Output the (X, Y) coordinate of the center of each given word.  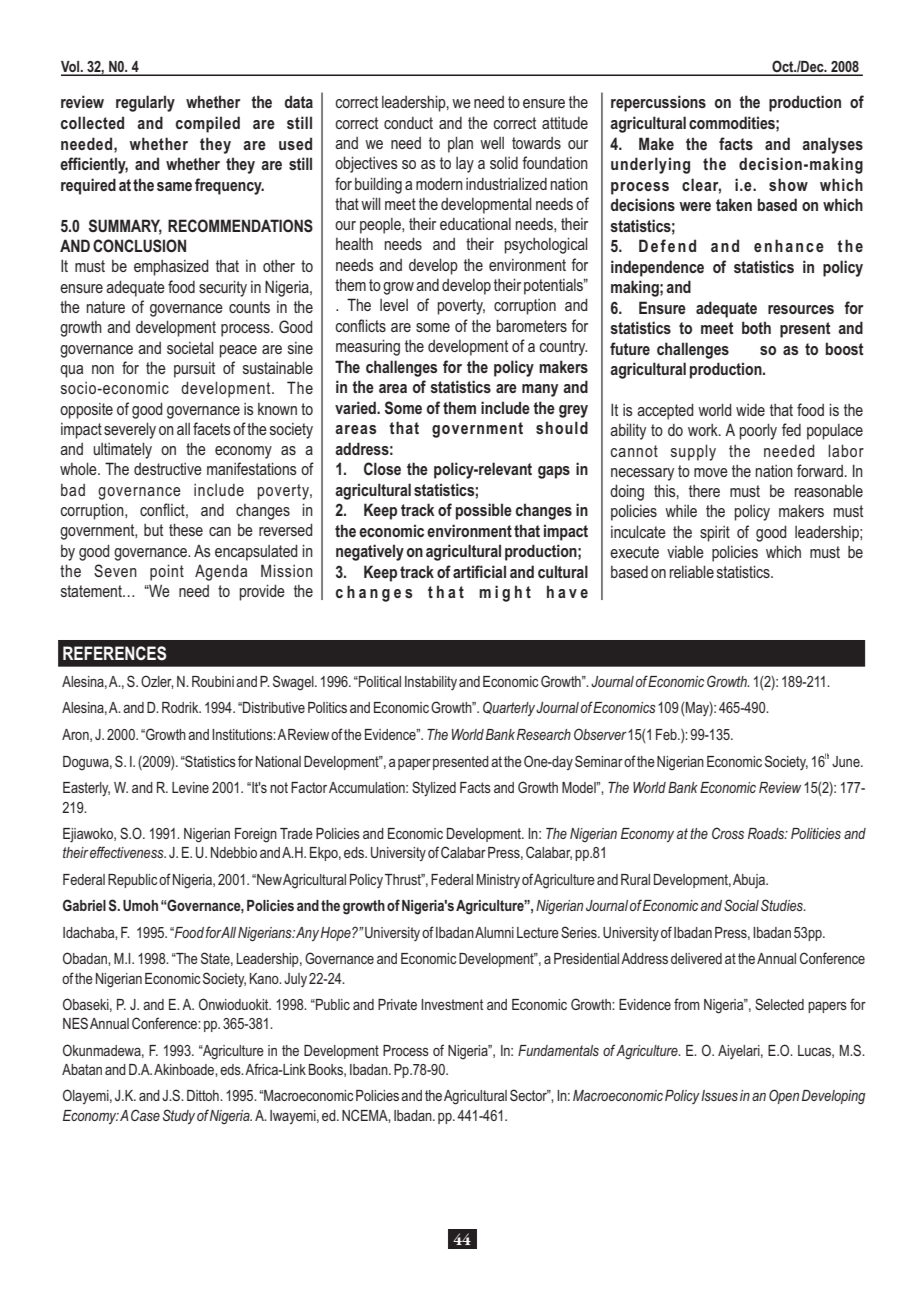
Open (784, 1096)
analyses (832, 145)
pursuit (194, 370)
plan (460, 144)
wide (750, 410)
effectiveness (128, 852)
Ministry (498, 881)
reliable (692, 571)
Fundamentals (558, 1050)
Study (179, 1116)
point (167, 572)
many (540, 390)
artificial (479, 571)
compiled (208, 124)
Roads (767, 833)
